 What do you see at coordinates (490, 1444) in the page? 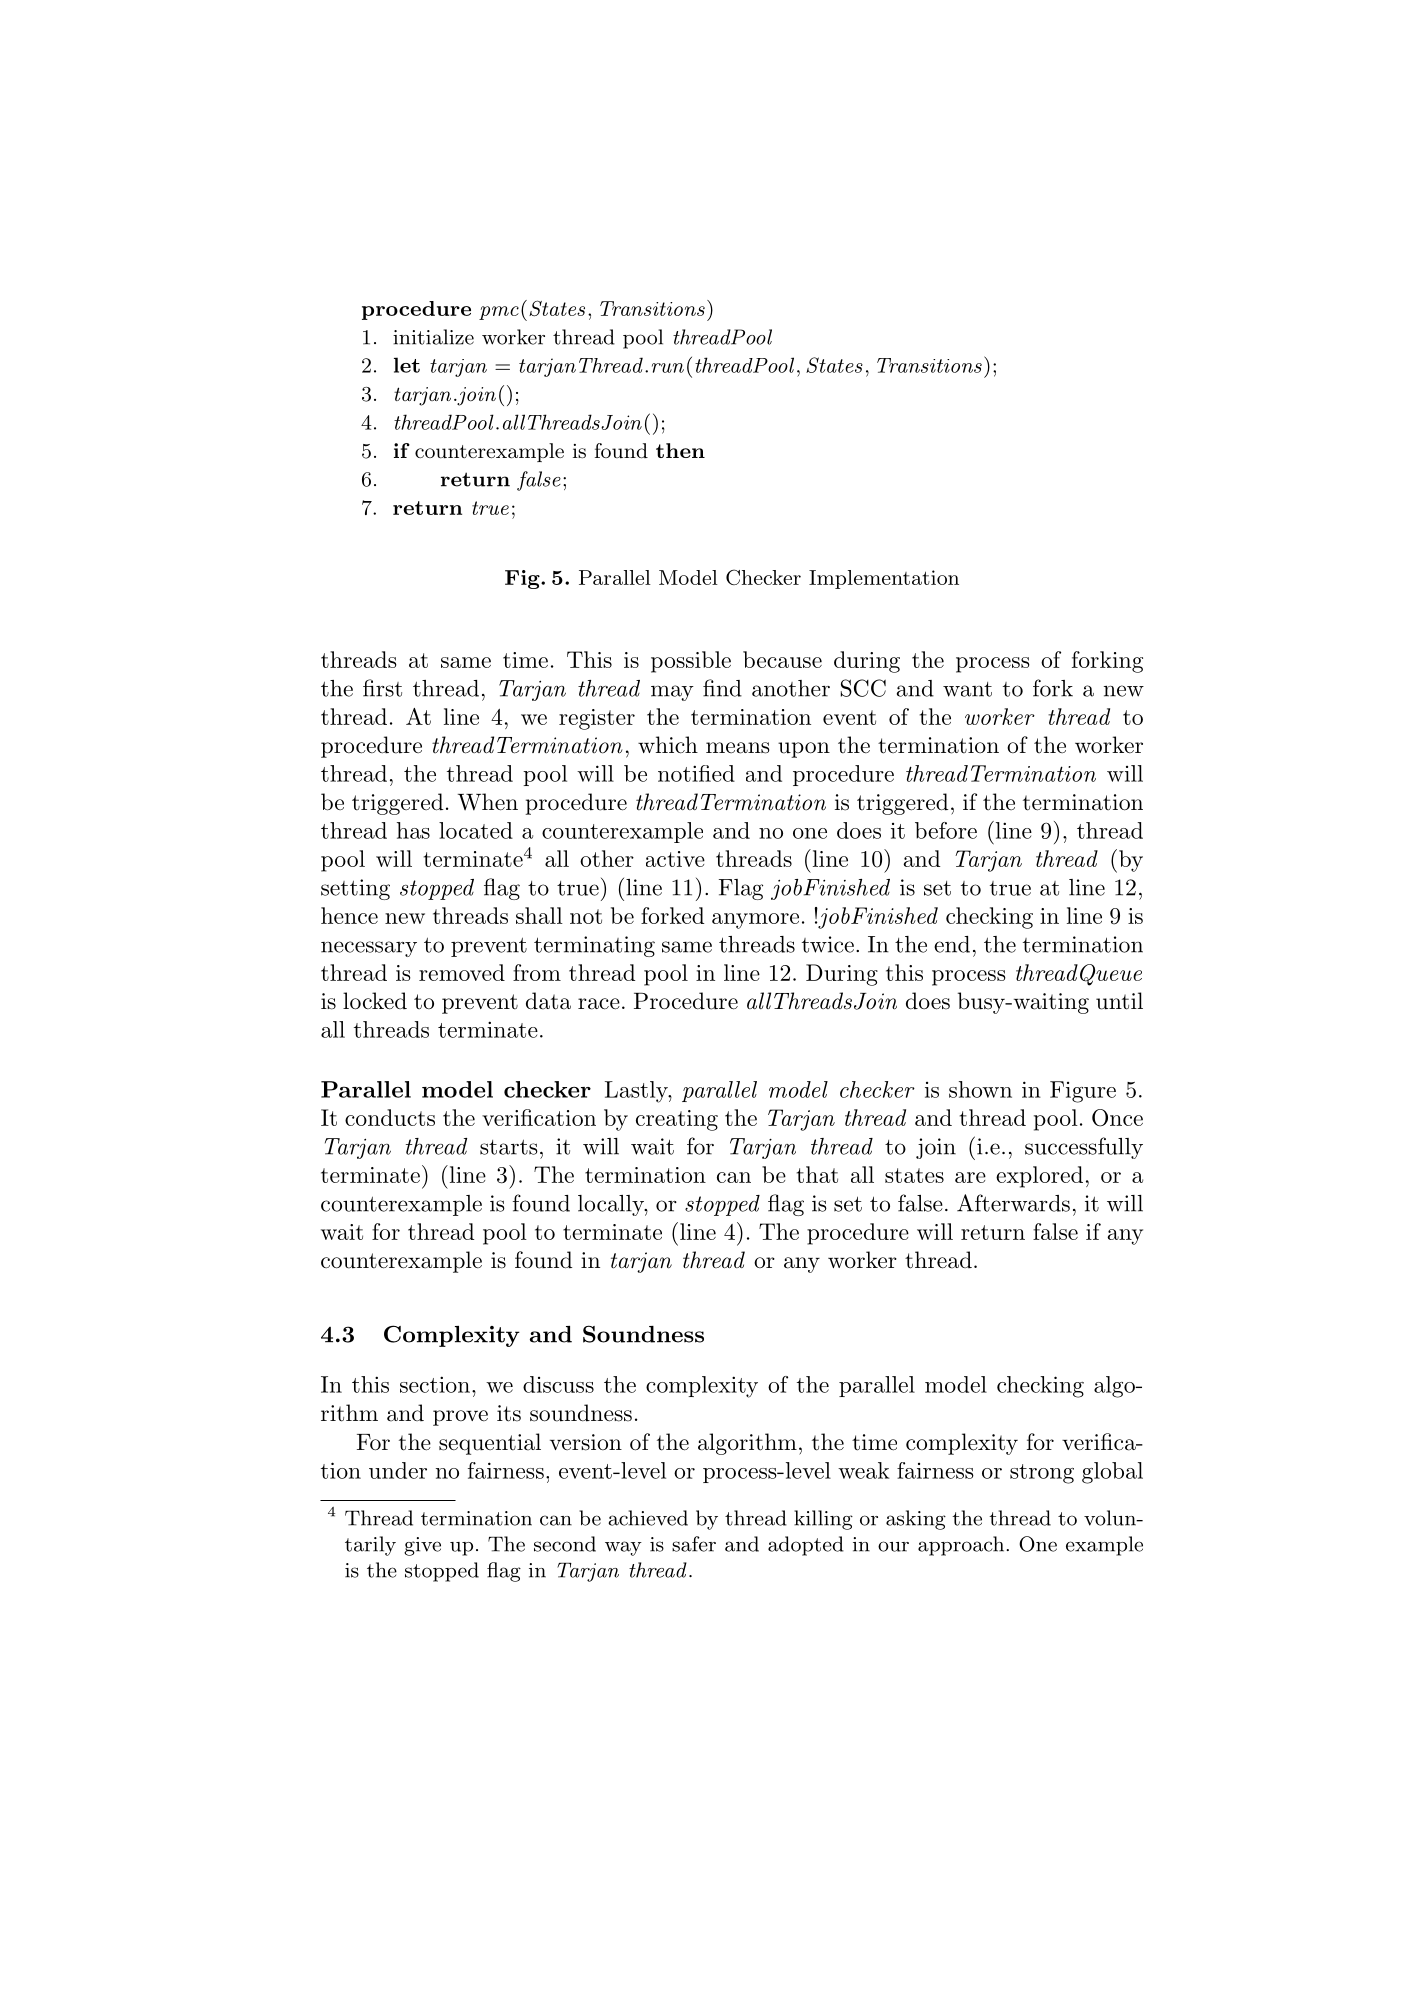
I see `sequential` at bounding box center [490, 1444].
